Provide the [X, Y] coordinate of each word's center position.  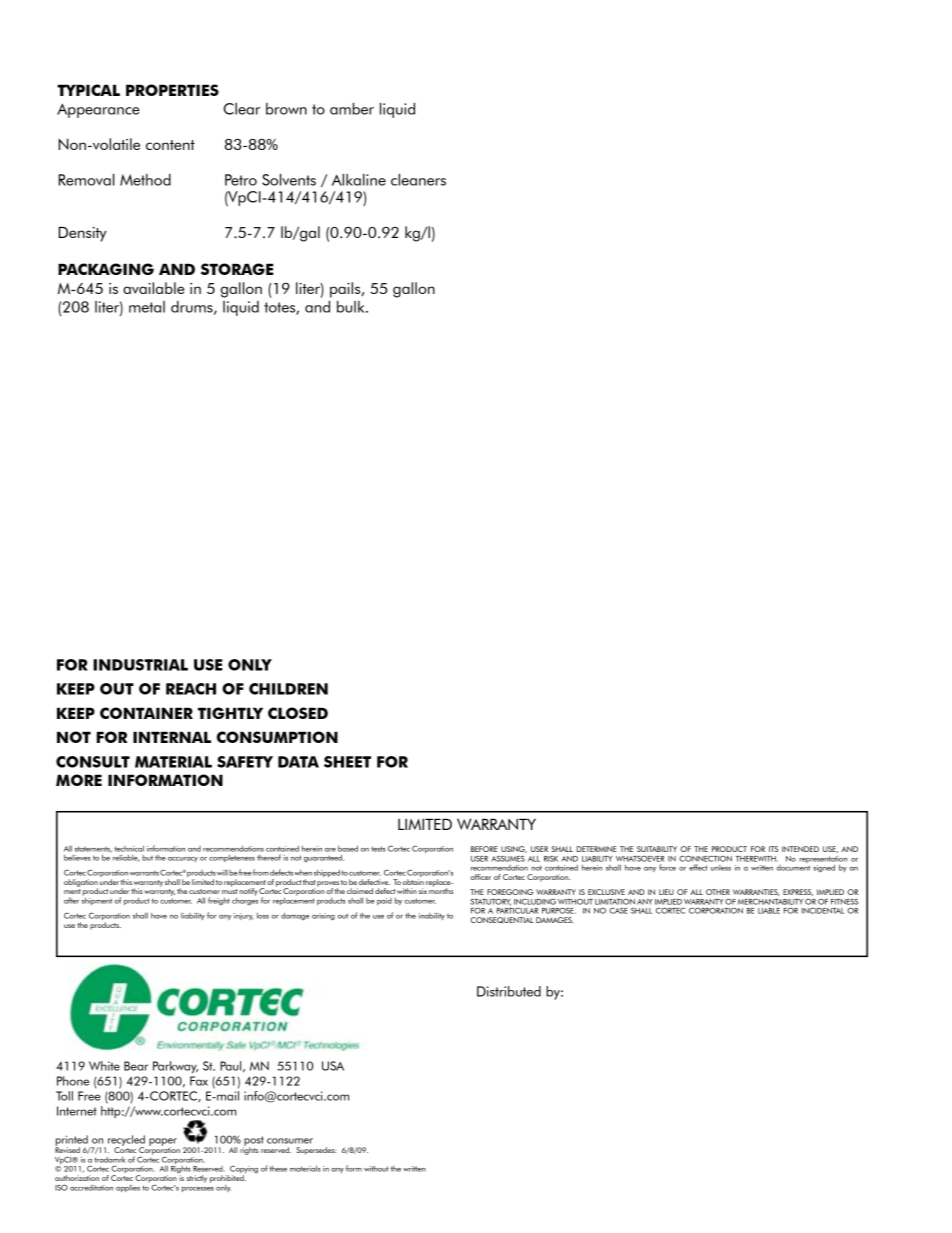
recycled [126, 1142]
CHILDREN [288, 689]
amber [352, 109]
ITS [773, 849]
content [170, 145]
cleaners [418, 180]
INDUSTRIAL [140, 665]
